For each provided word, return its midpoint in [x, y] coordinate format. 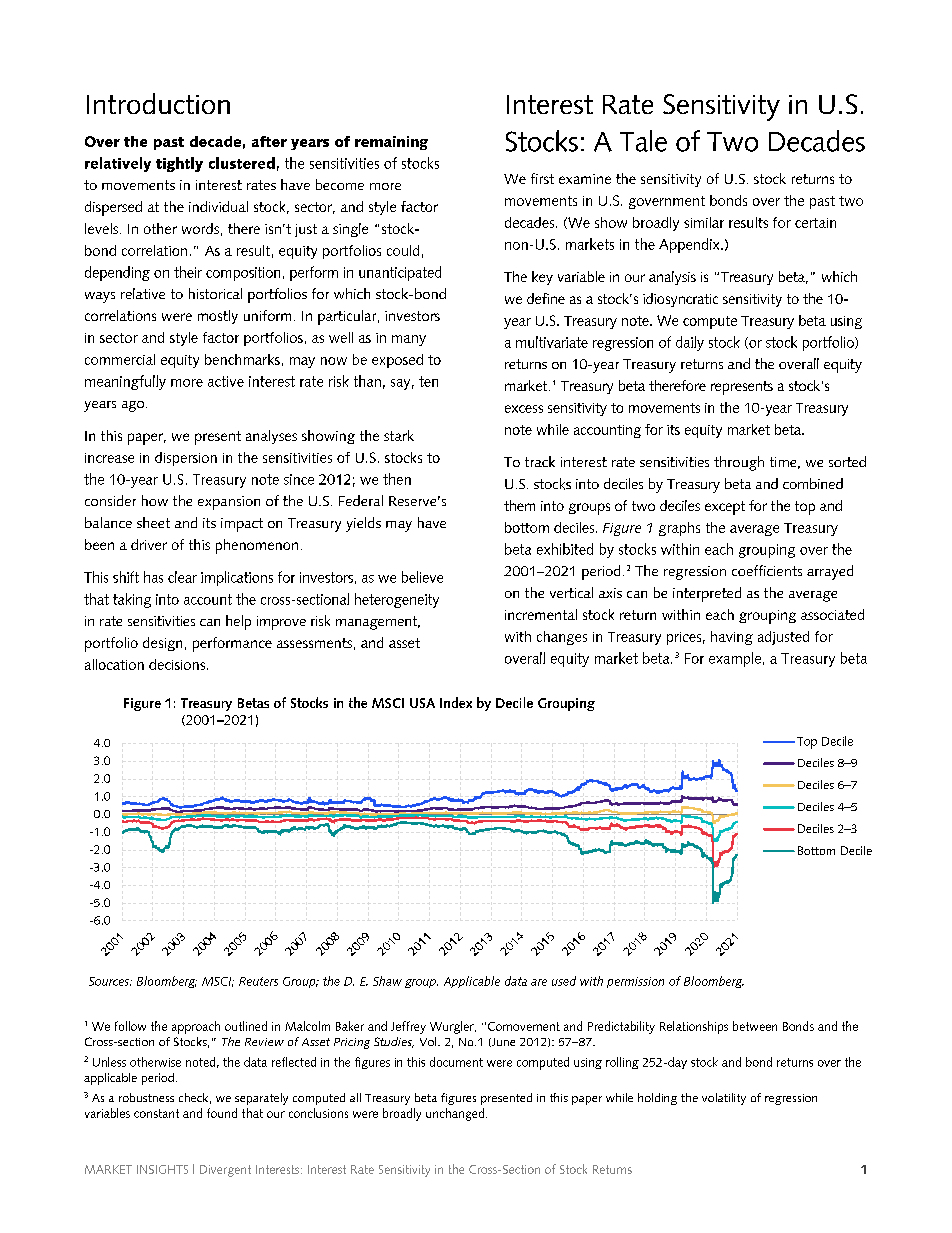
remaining [391, 143]
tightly [179, 164]
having [732, 638]
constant [156, 1113]
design [162, 644]
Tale [643, 141]
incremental [541, 614]
